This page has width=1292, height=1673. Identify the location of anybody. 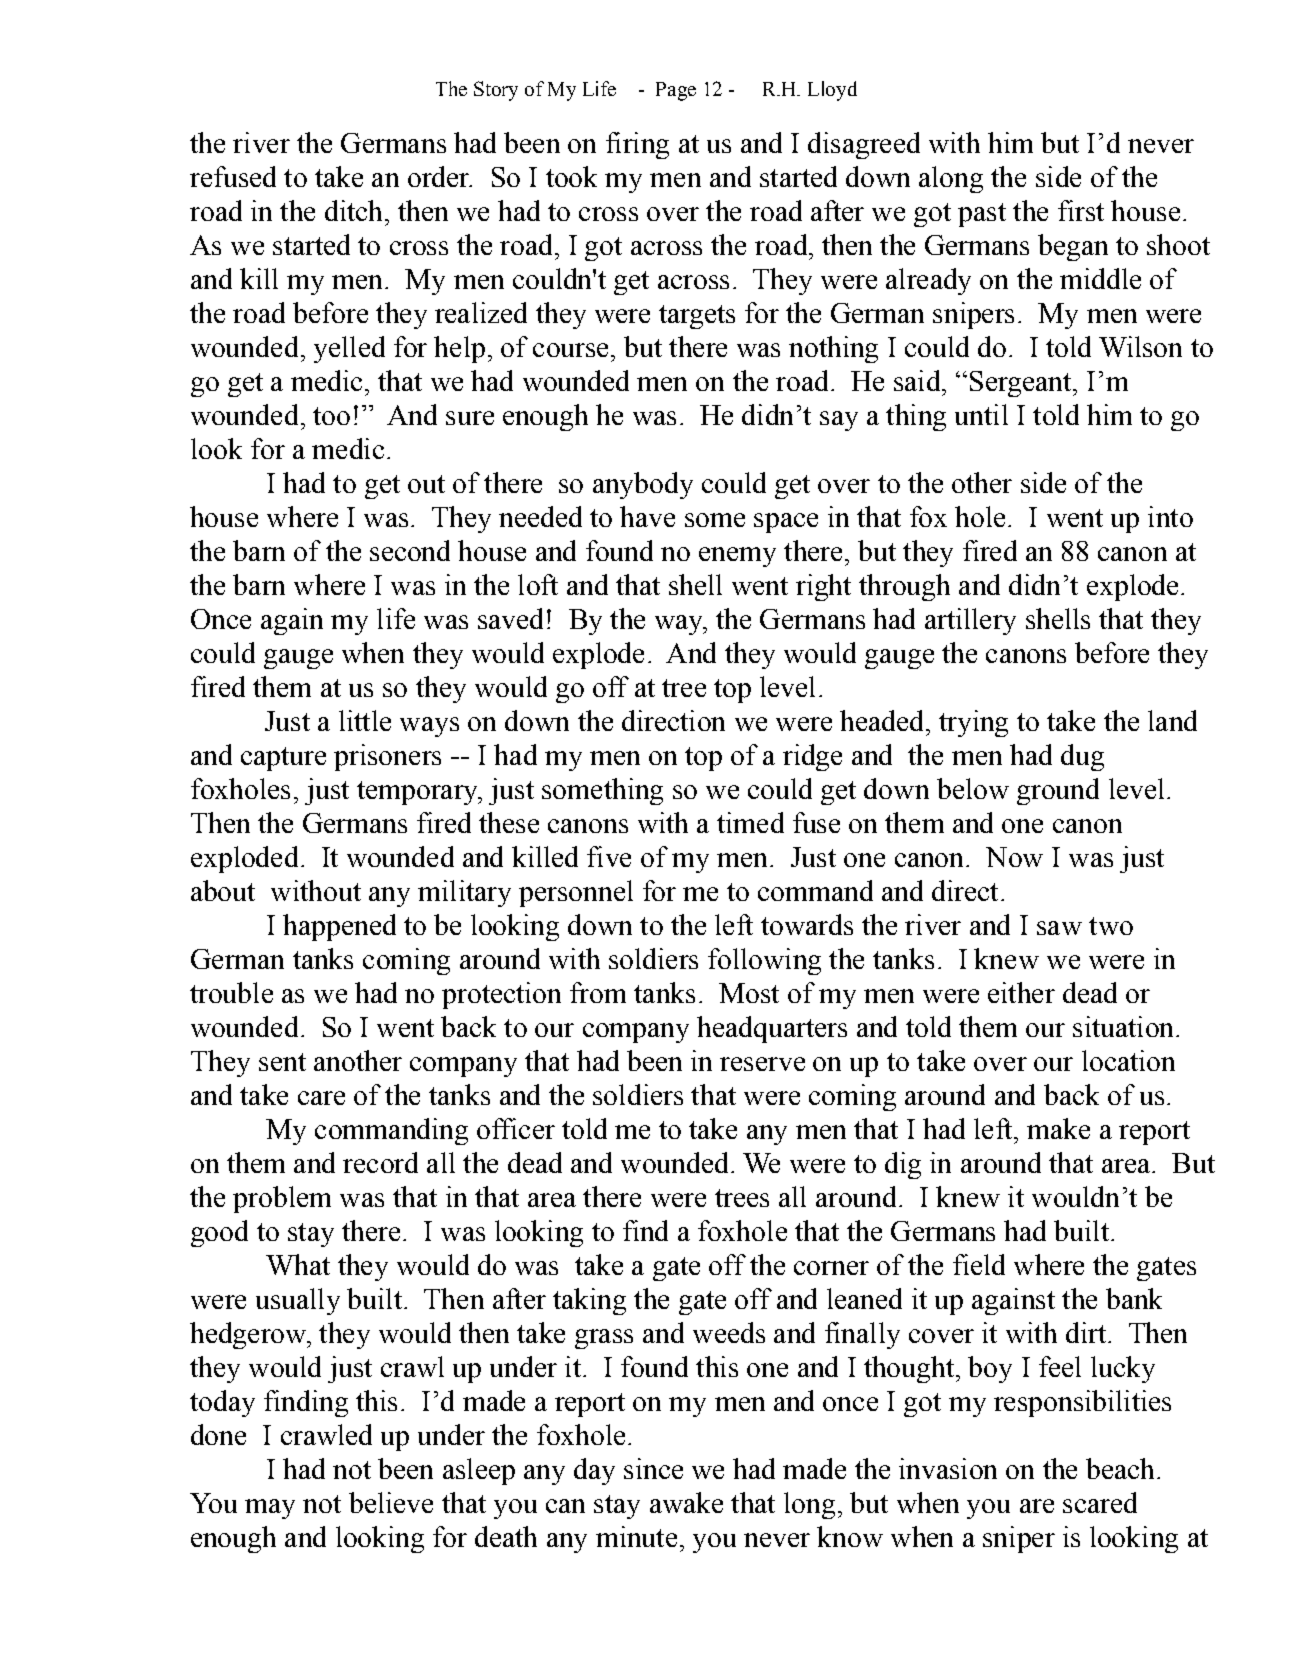
(643, 485).
